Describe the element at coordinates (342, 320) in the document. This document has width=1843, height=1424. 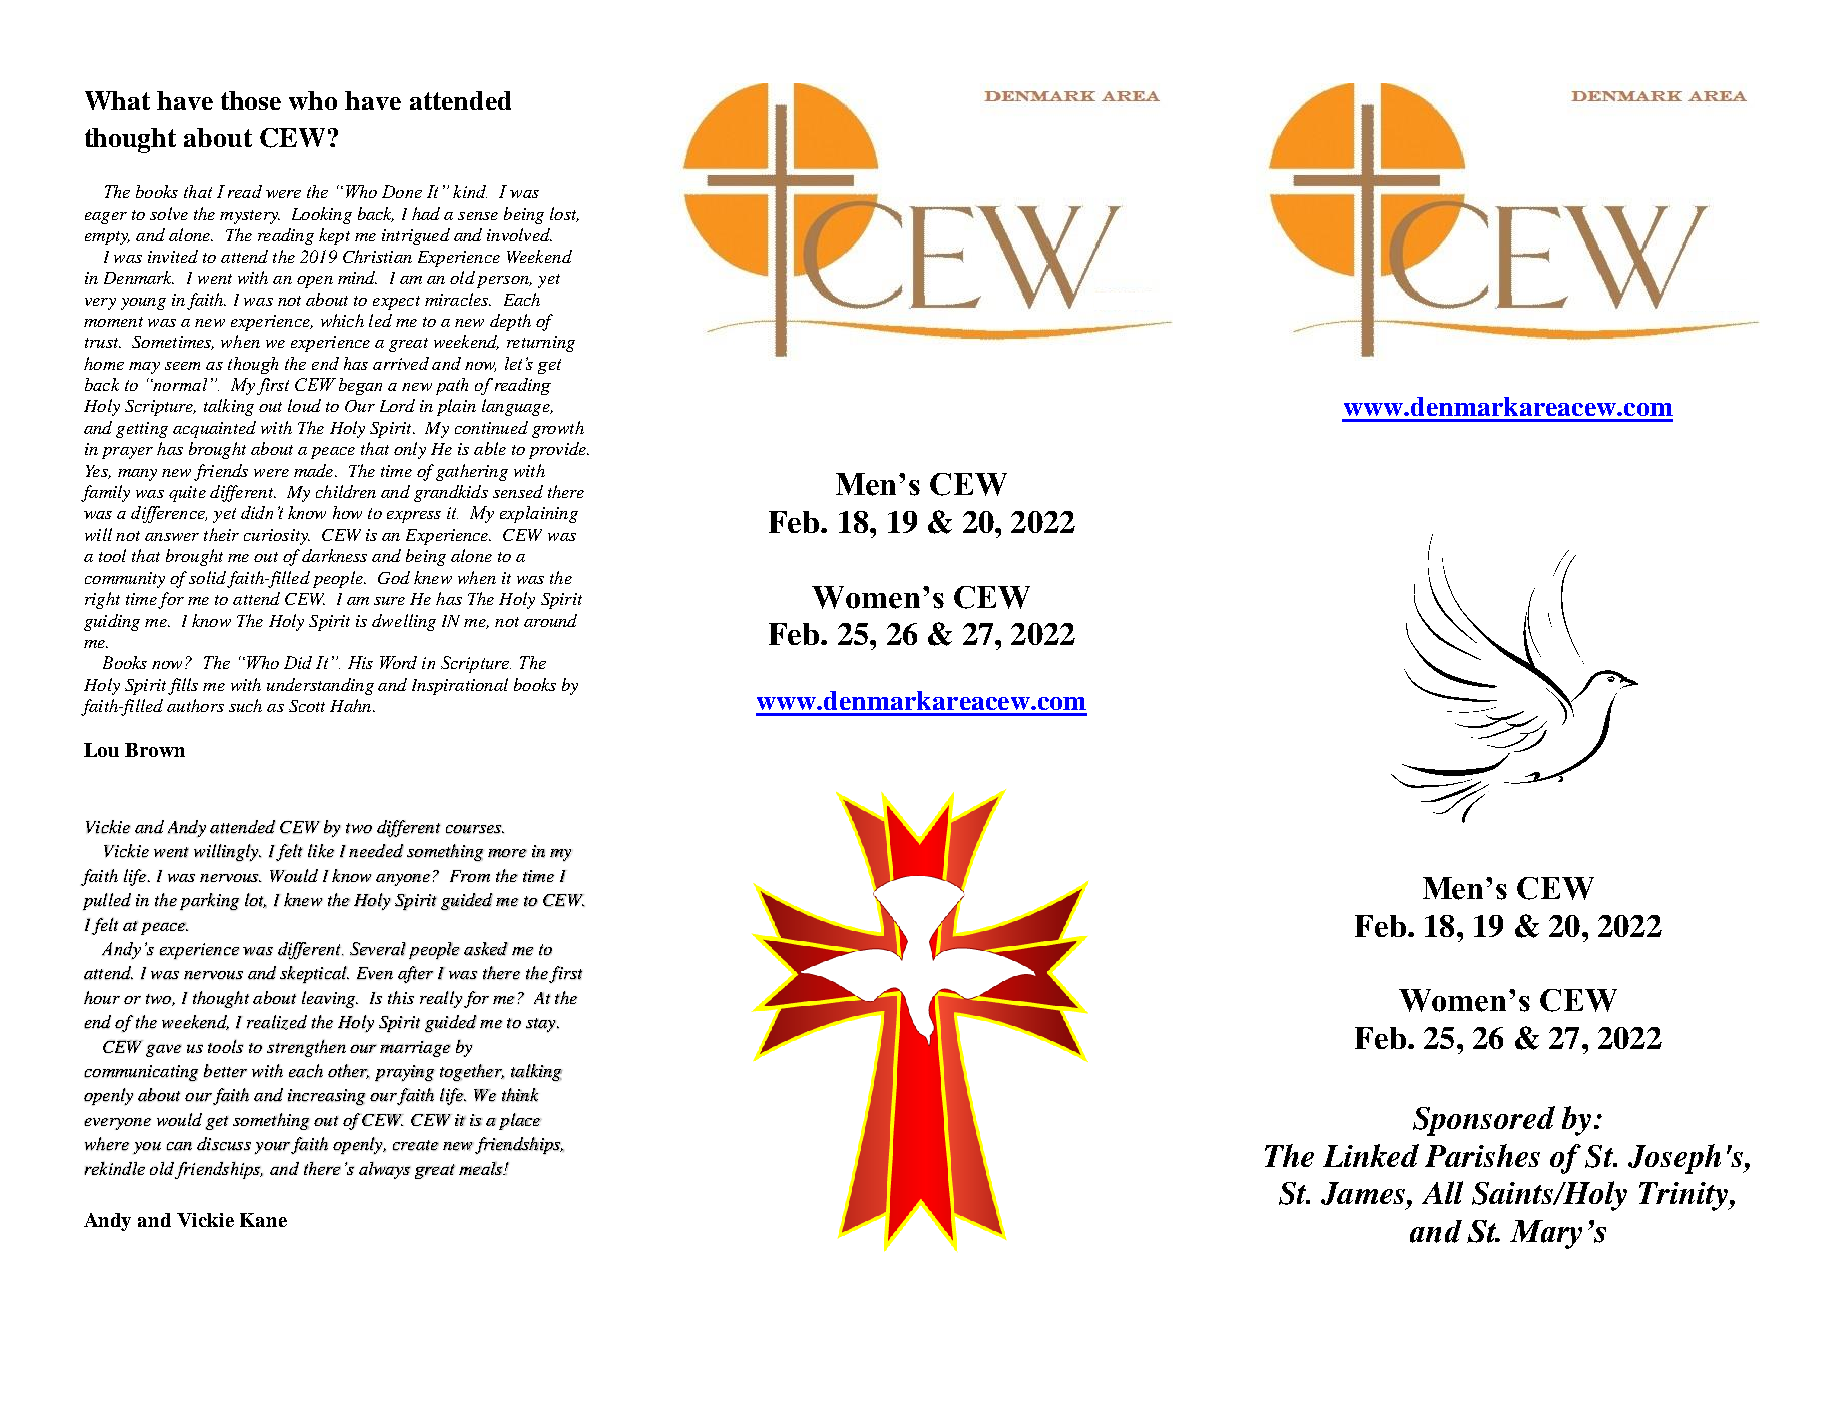
I see `which` at that location.
